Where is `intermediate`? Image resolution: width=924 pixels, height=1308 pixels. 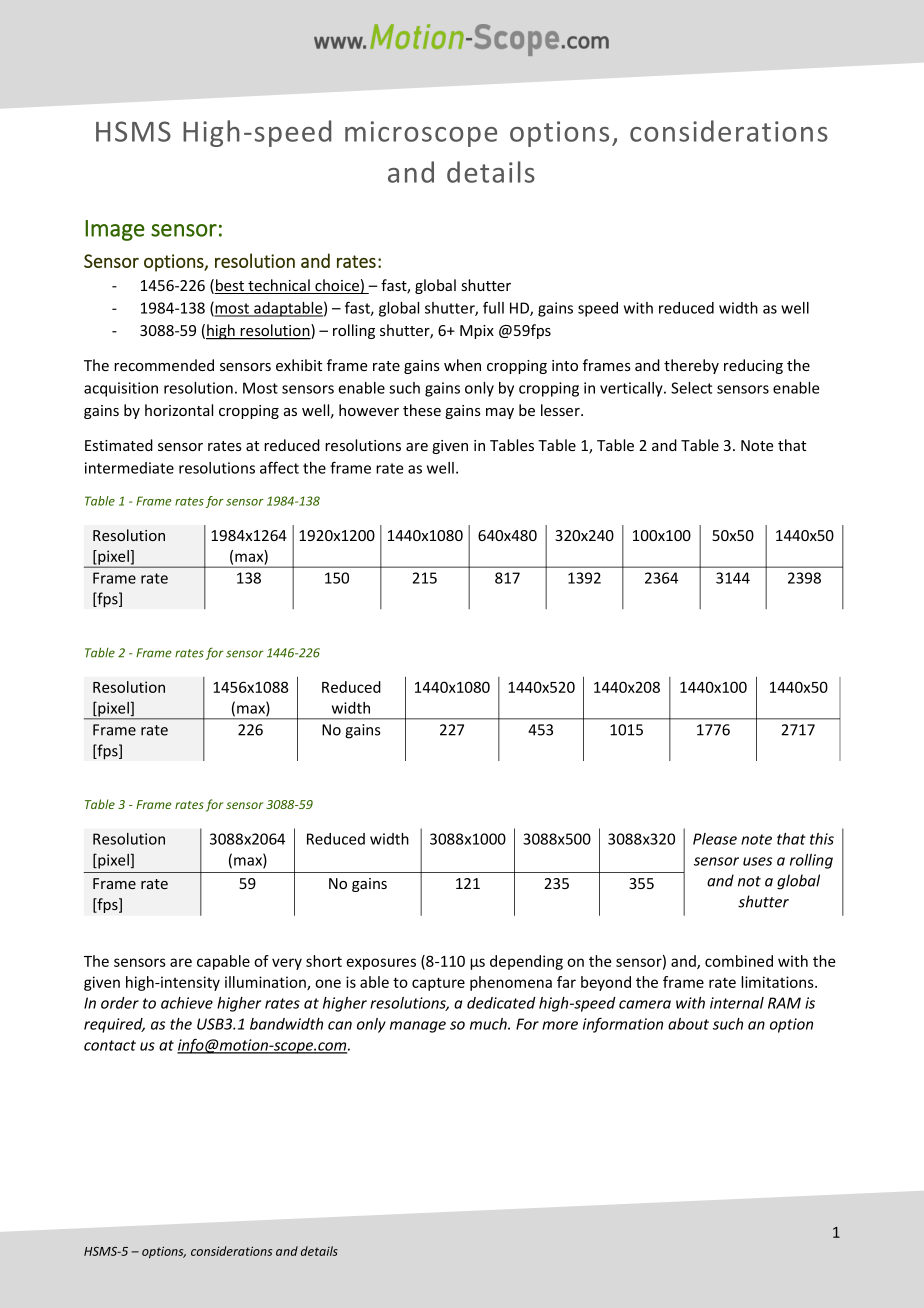
intermediate is located at coordinates (129, 468).
